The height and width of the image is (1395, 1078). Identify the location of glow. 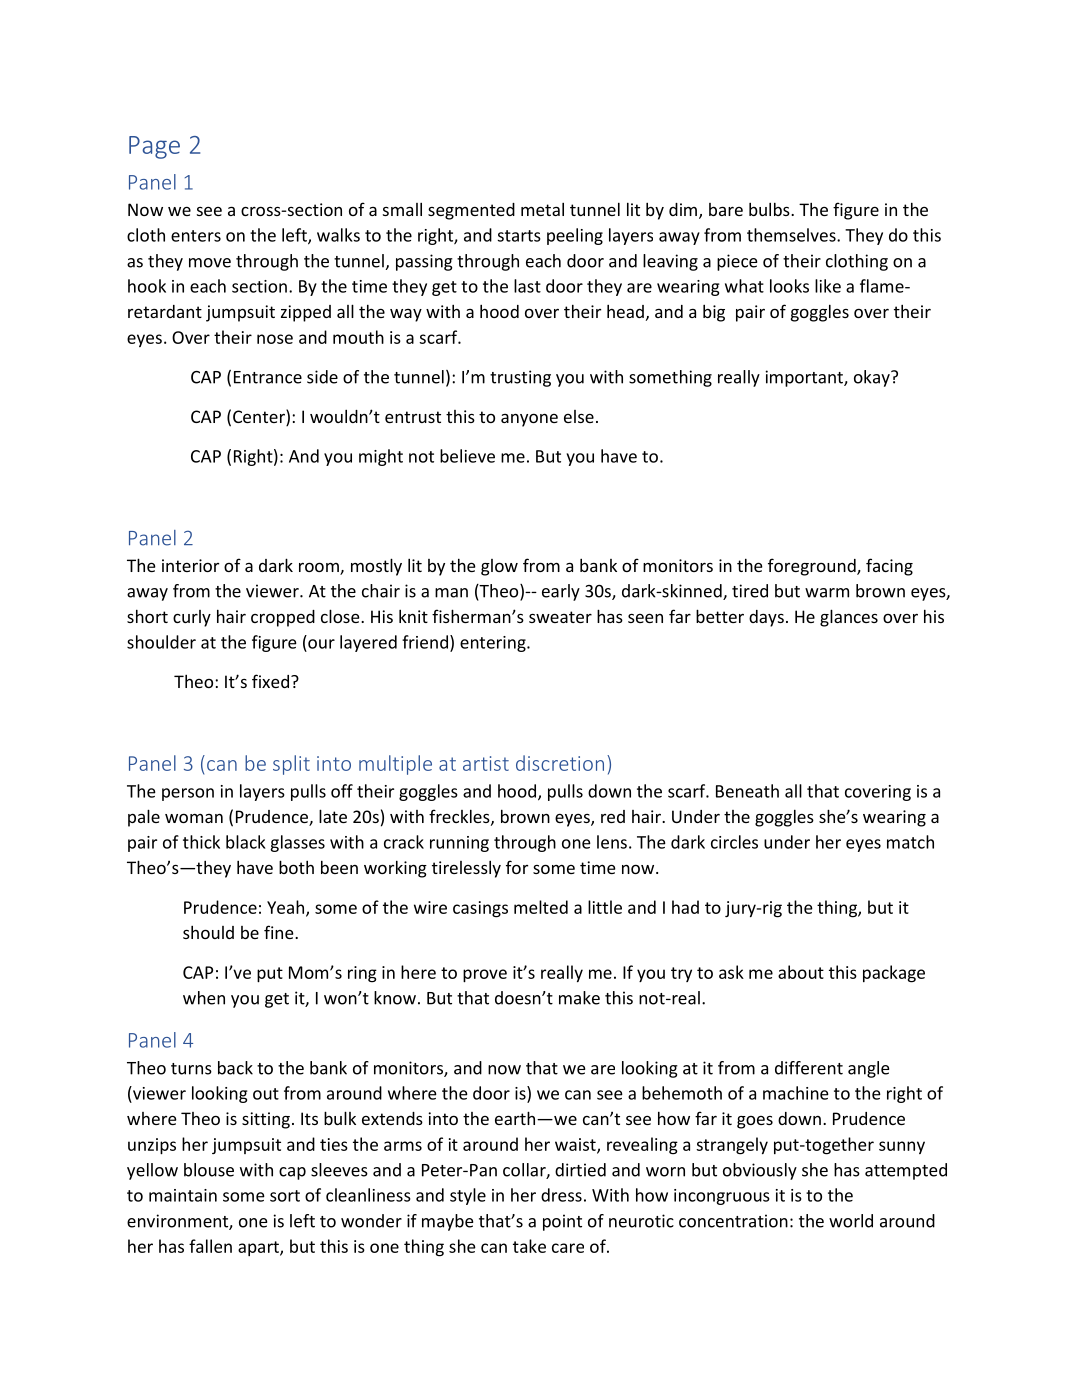
(499, 567).
